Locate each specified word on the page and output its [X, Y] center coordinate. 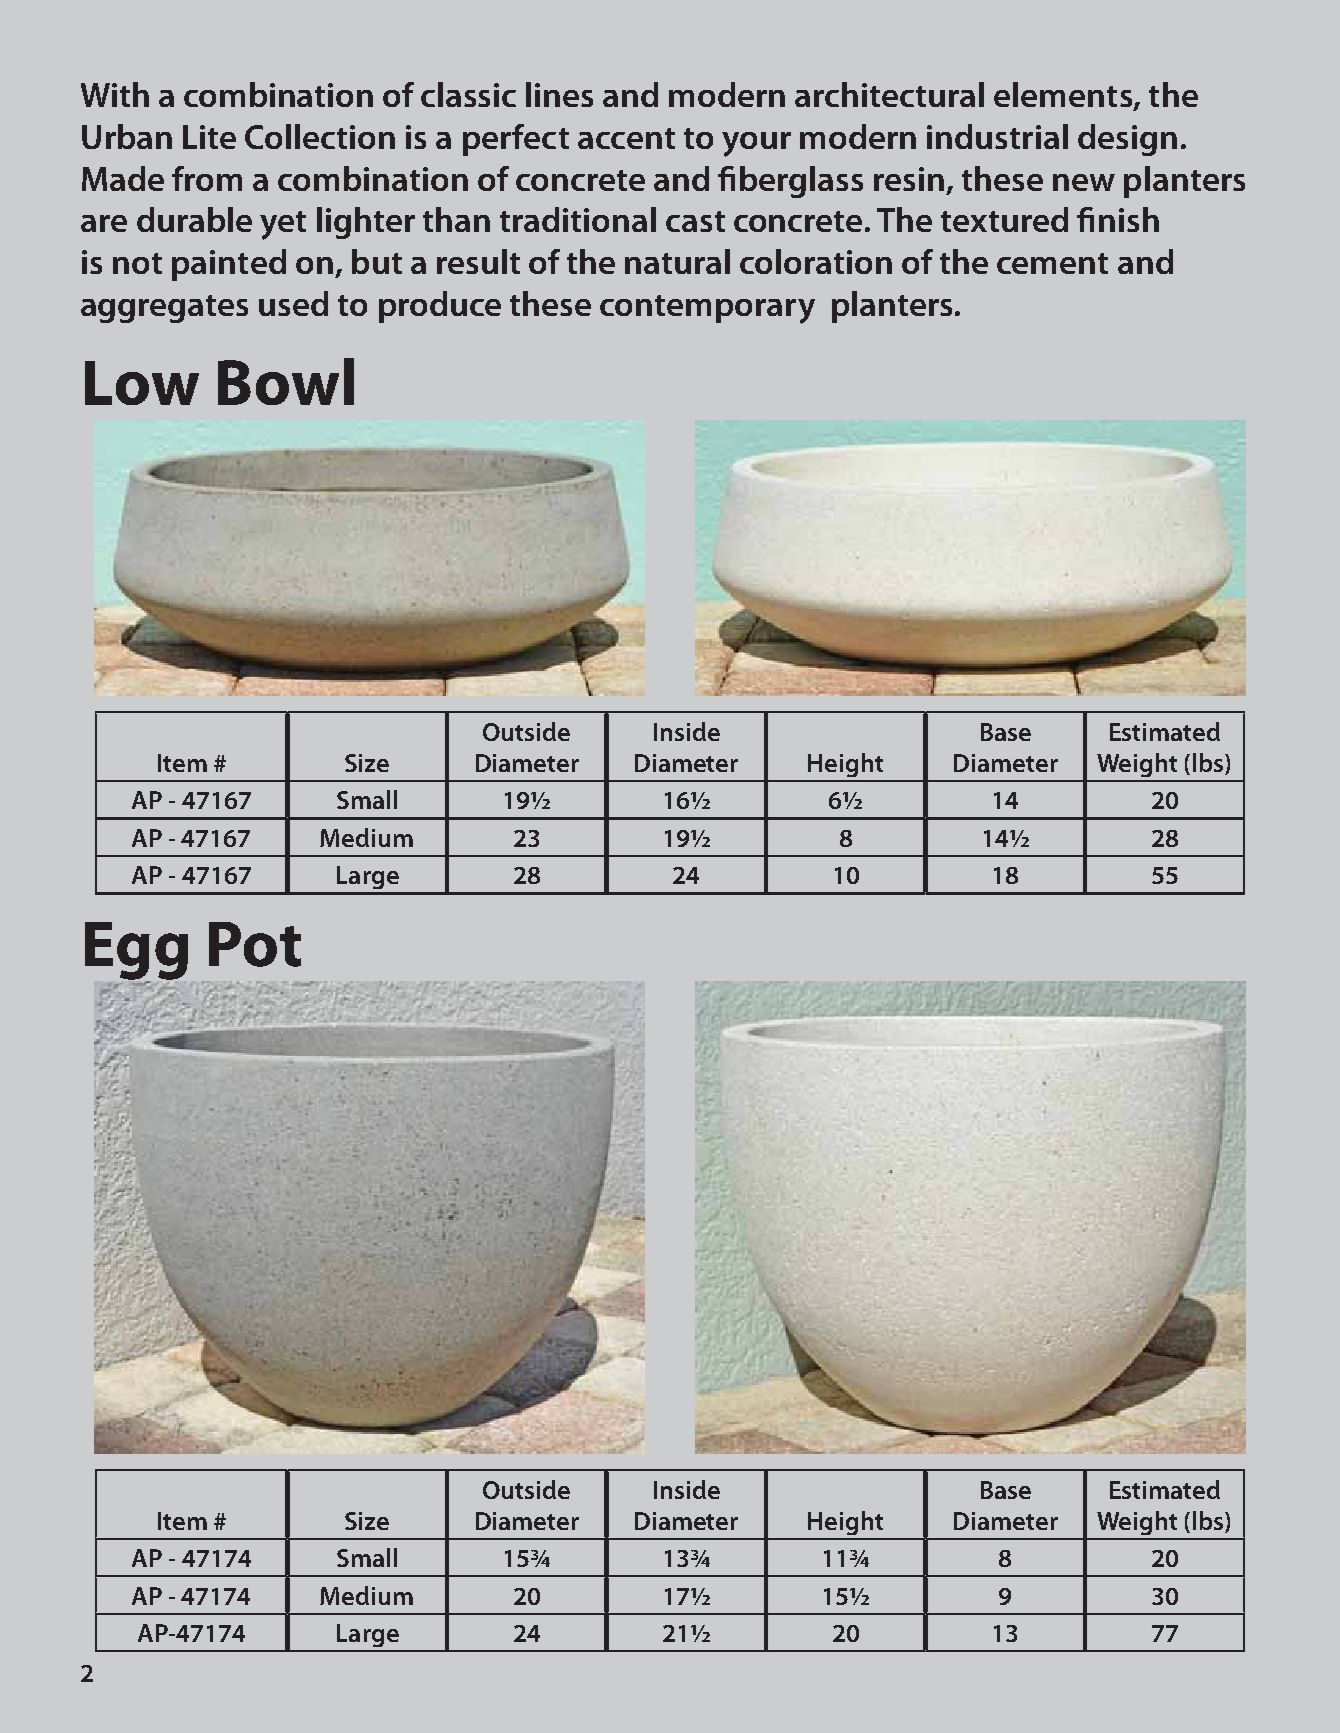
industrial [997, 136]
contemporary [707, 309]
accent [626, 138]
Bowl [286, 381]
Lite [209, 137]
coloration [816, 261]
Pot [255, 944]
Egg [136, 952]
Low [142, 383]
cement [1052, 263]
